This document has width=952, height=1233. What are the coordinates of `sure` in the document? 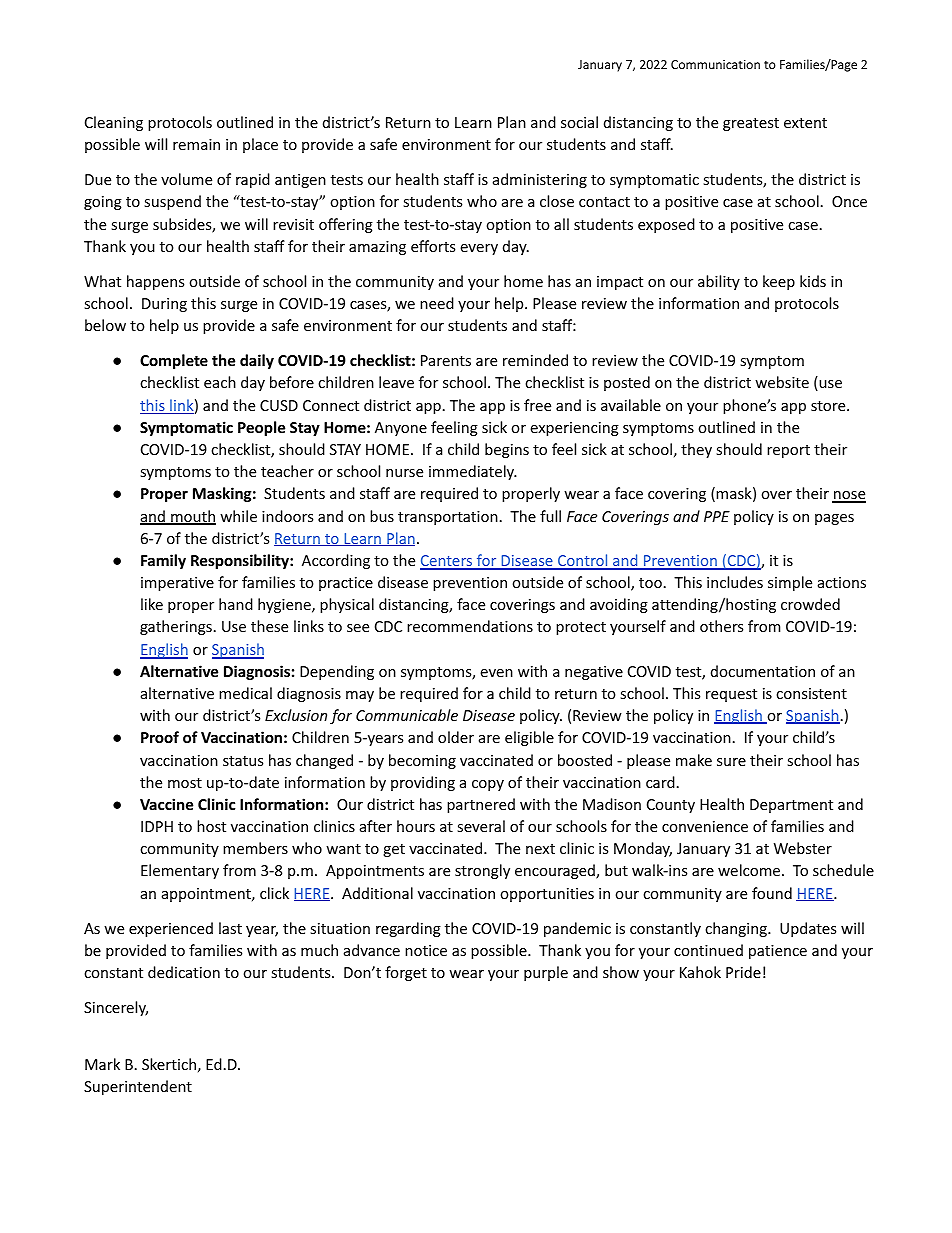 It's located at (731, 762).
